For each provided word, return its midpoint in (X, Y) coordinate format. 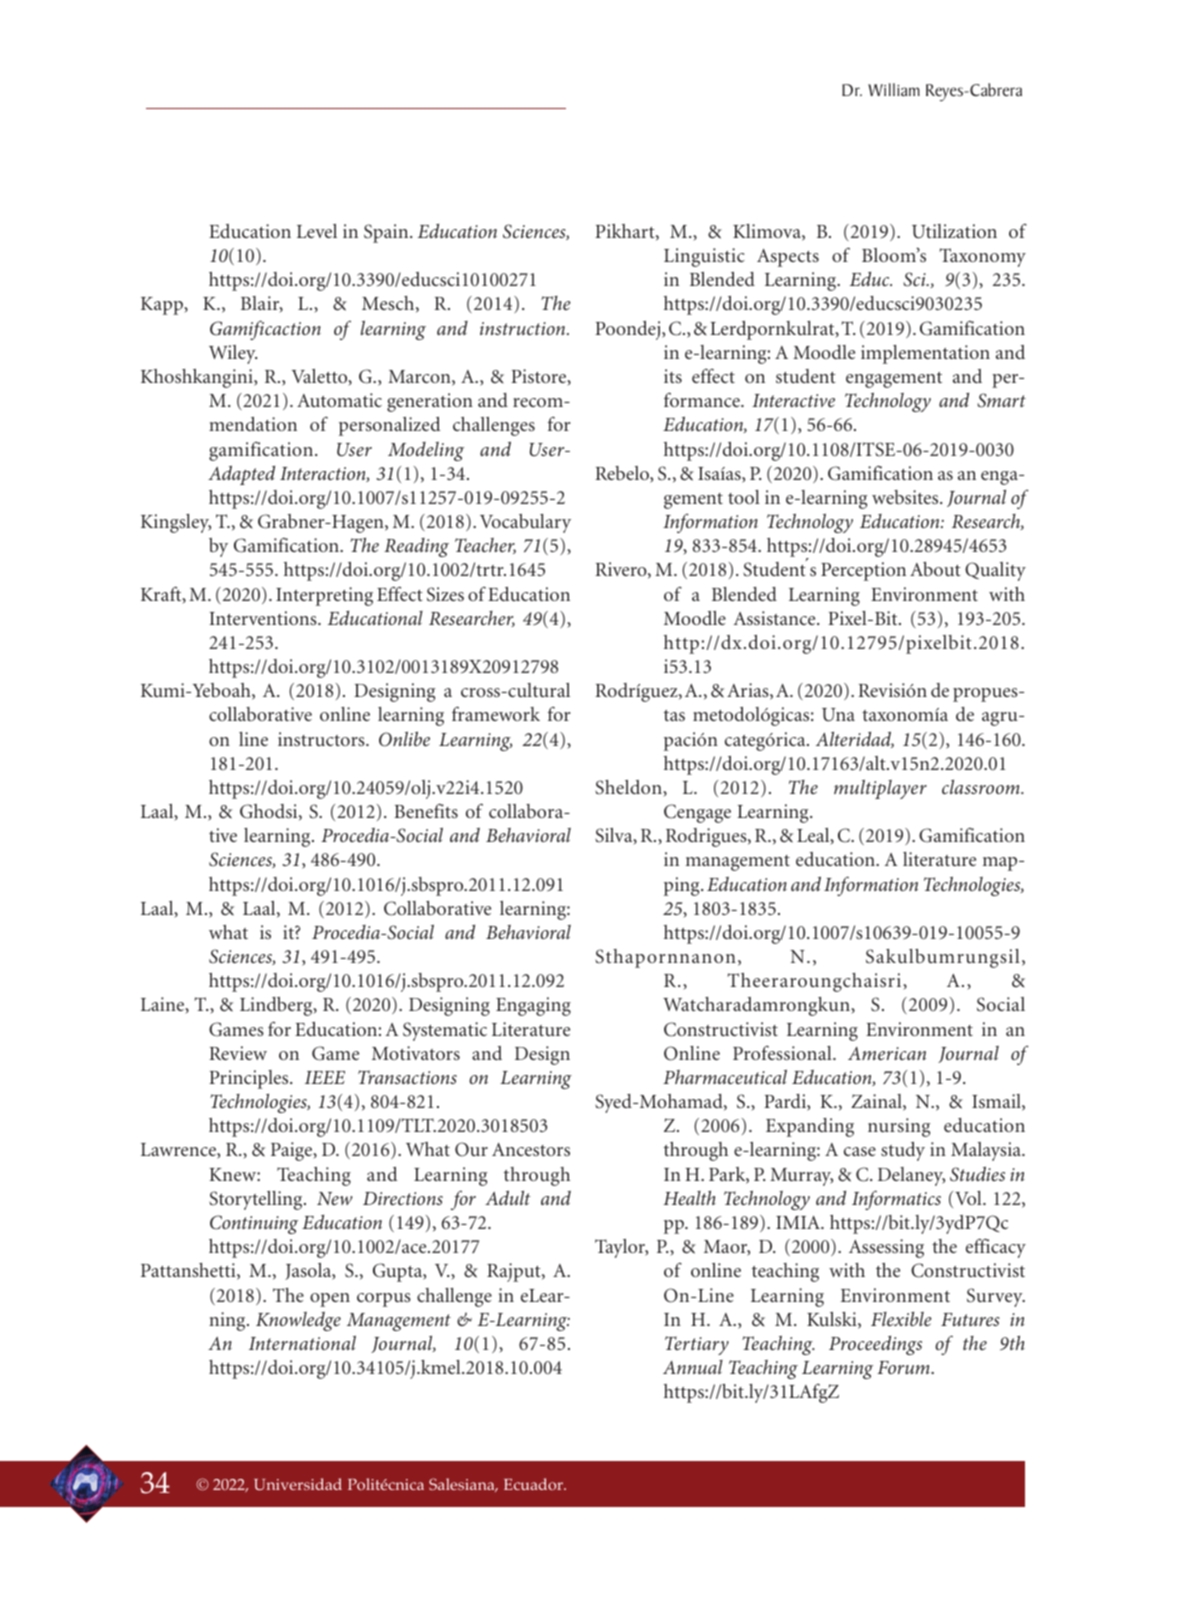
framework (496, 713)
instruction (524, 328)
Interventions (264, 618)
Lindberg (277, 1006)
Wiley (233, 354)
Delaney (911, 1176)
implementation (925, 354)
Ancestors (531, 1149)
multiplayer (880, 789)
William (894, 90)
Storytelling (257, 1200)
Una (838, 715)
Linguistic (704, 257)
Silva (615, 836)
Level (317, 231)
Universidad (298, 1484)
